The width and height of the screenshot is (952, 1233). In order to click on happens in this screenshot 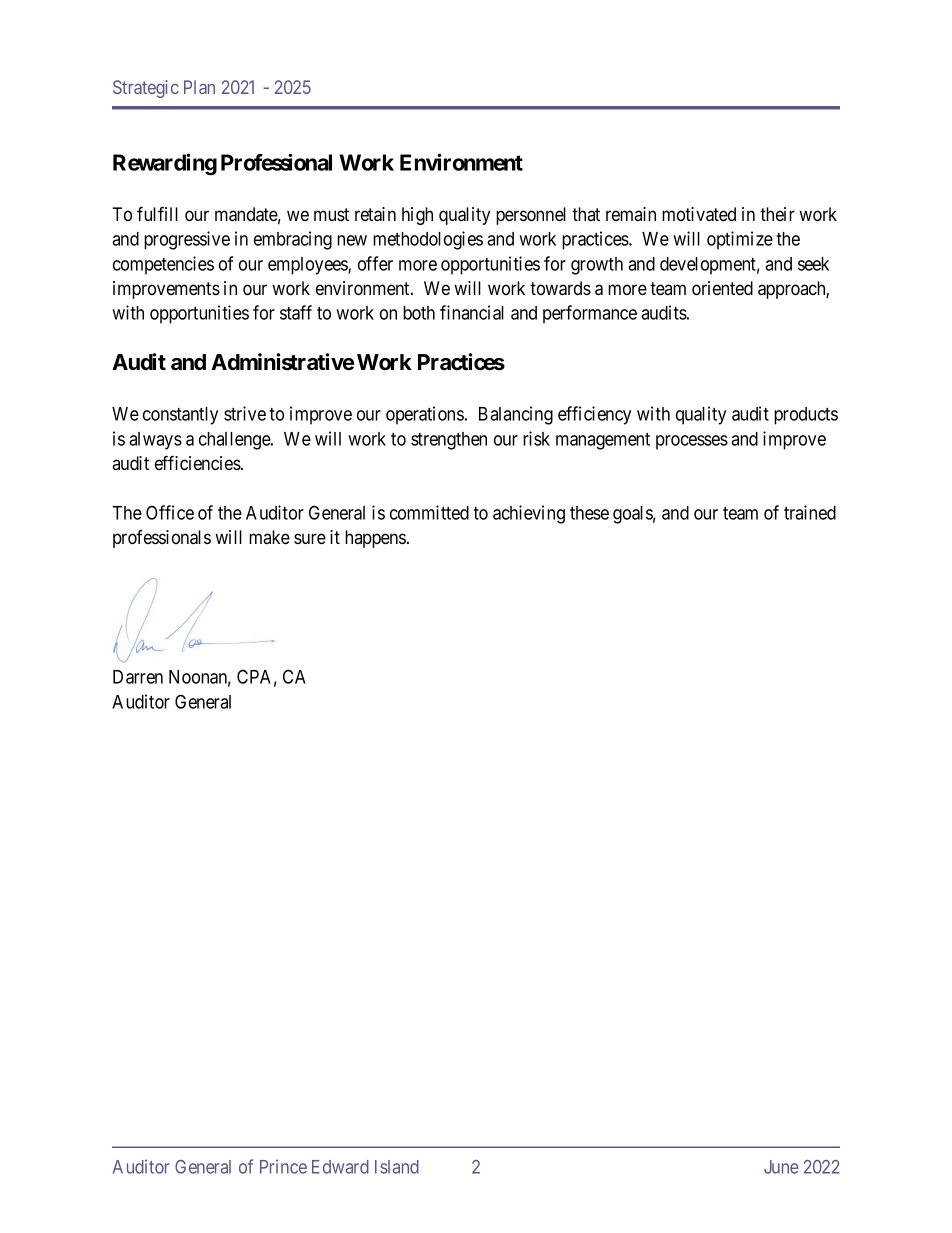, I will do `click(375, 539)`.
